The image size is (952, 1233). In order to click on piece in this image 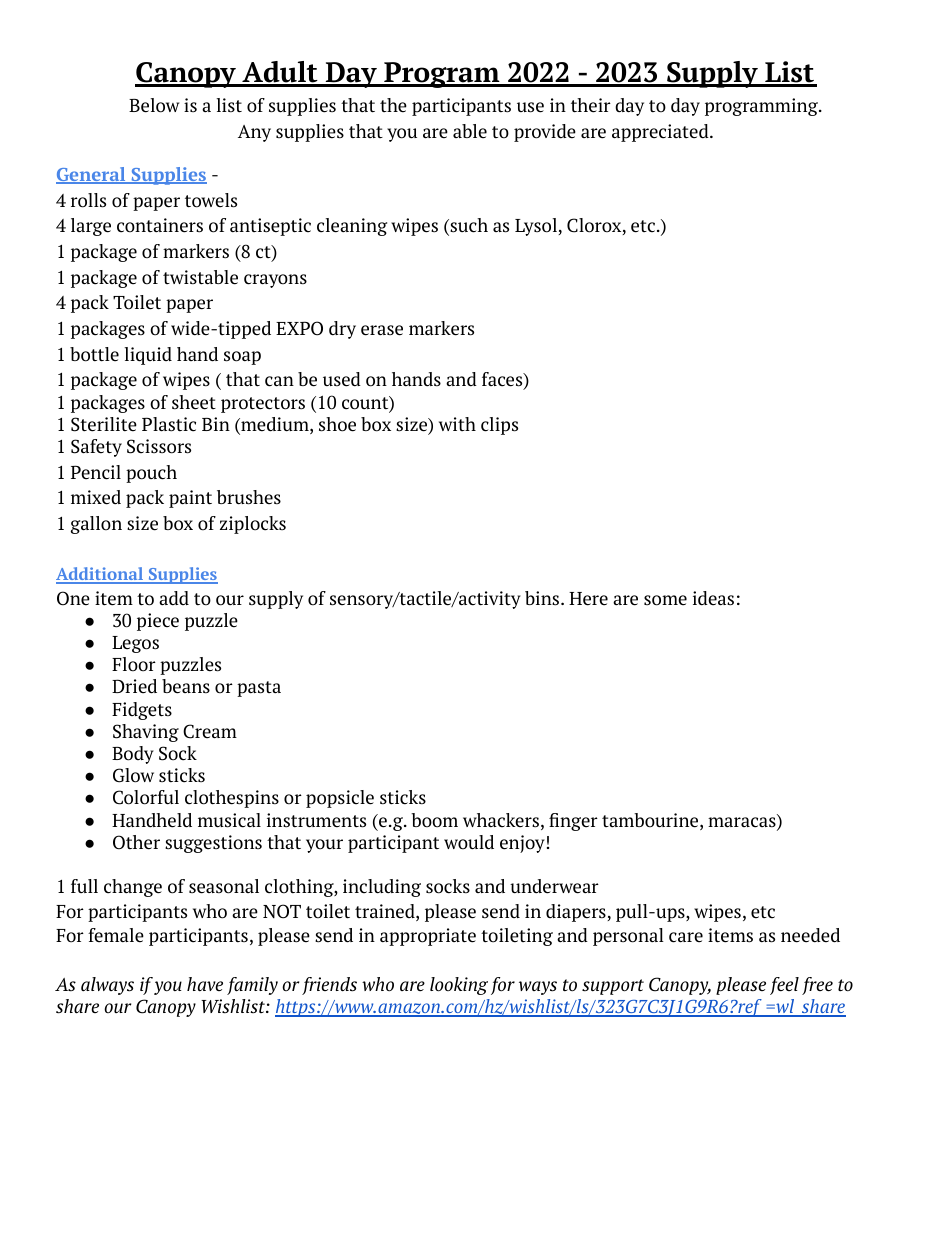, I will do `click(158, 622)`.
